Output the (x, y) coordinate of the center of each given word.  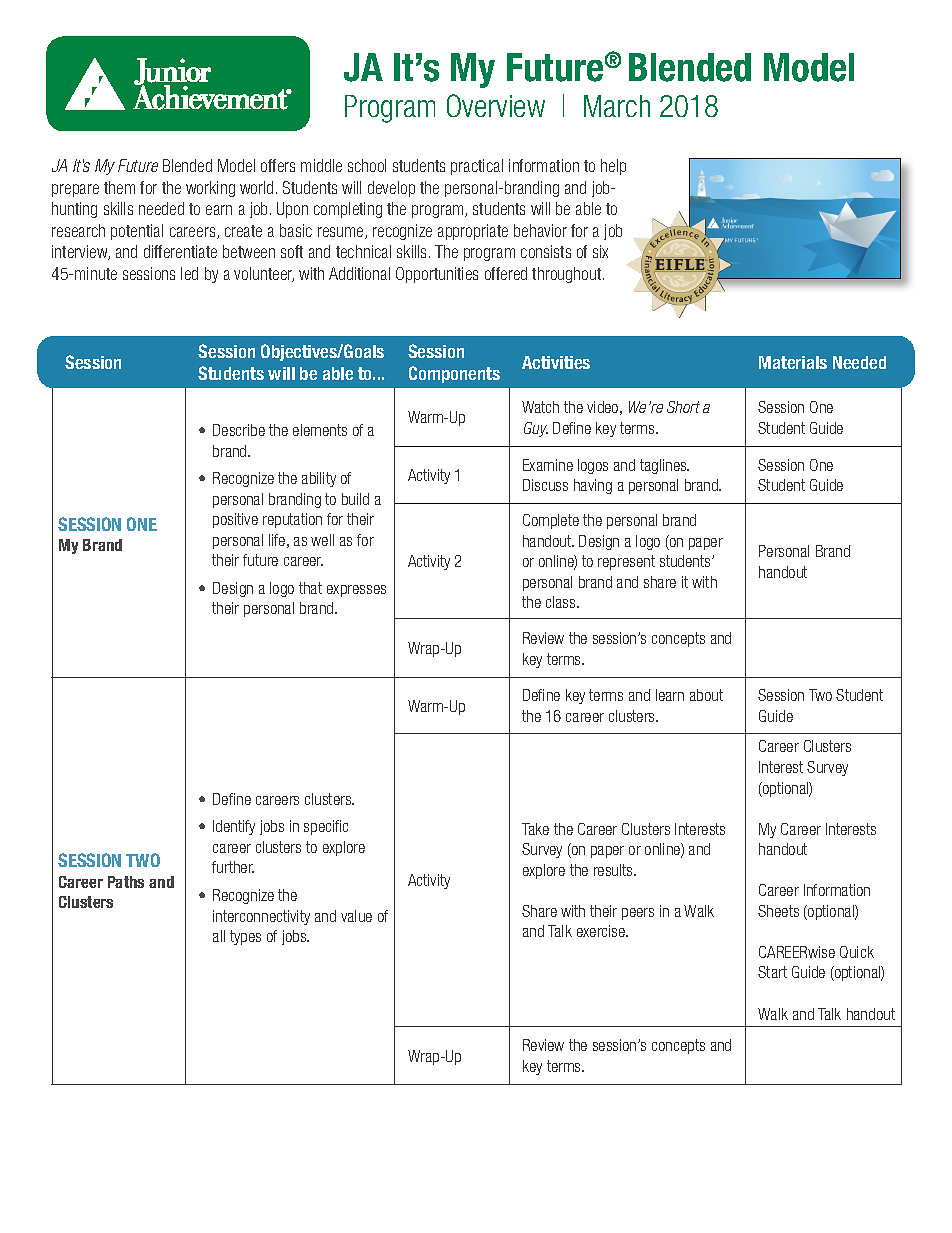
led (189, 273)
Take (535, 829)
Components (454, 374)
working (210, 189)
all (219, 936)
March (617, 106)
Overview (496, 105)
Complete (551, 521)
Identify (234, 827)
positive (235, 520)
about (706, 695)
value (356, 916)
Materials (793, 362)
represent (626, 562)
